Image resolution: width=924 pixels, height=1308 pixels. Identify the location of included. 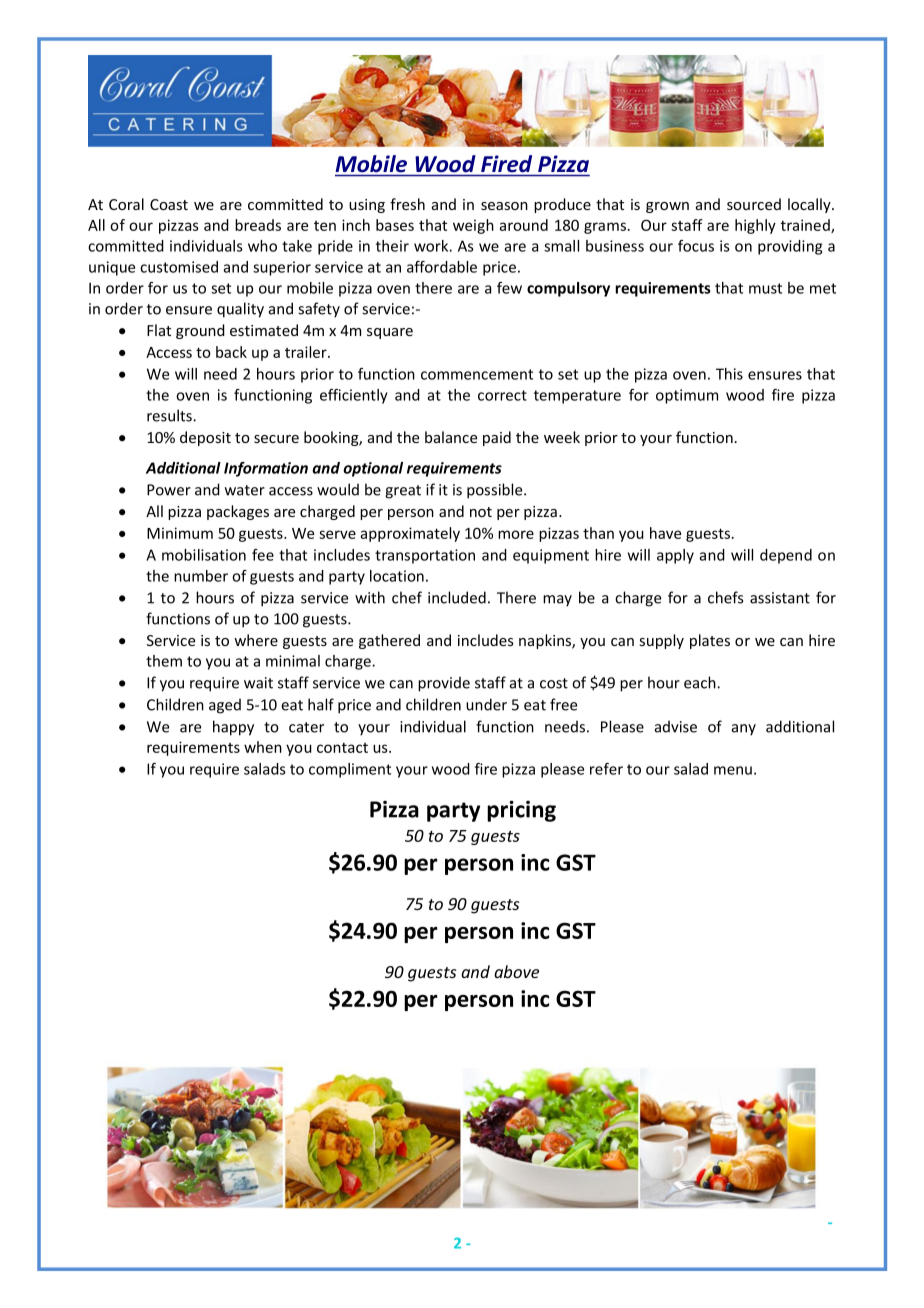
(457, 597).
